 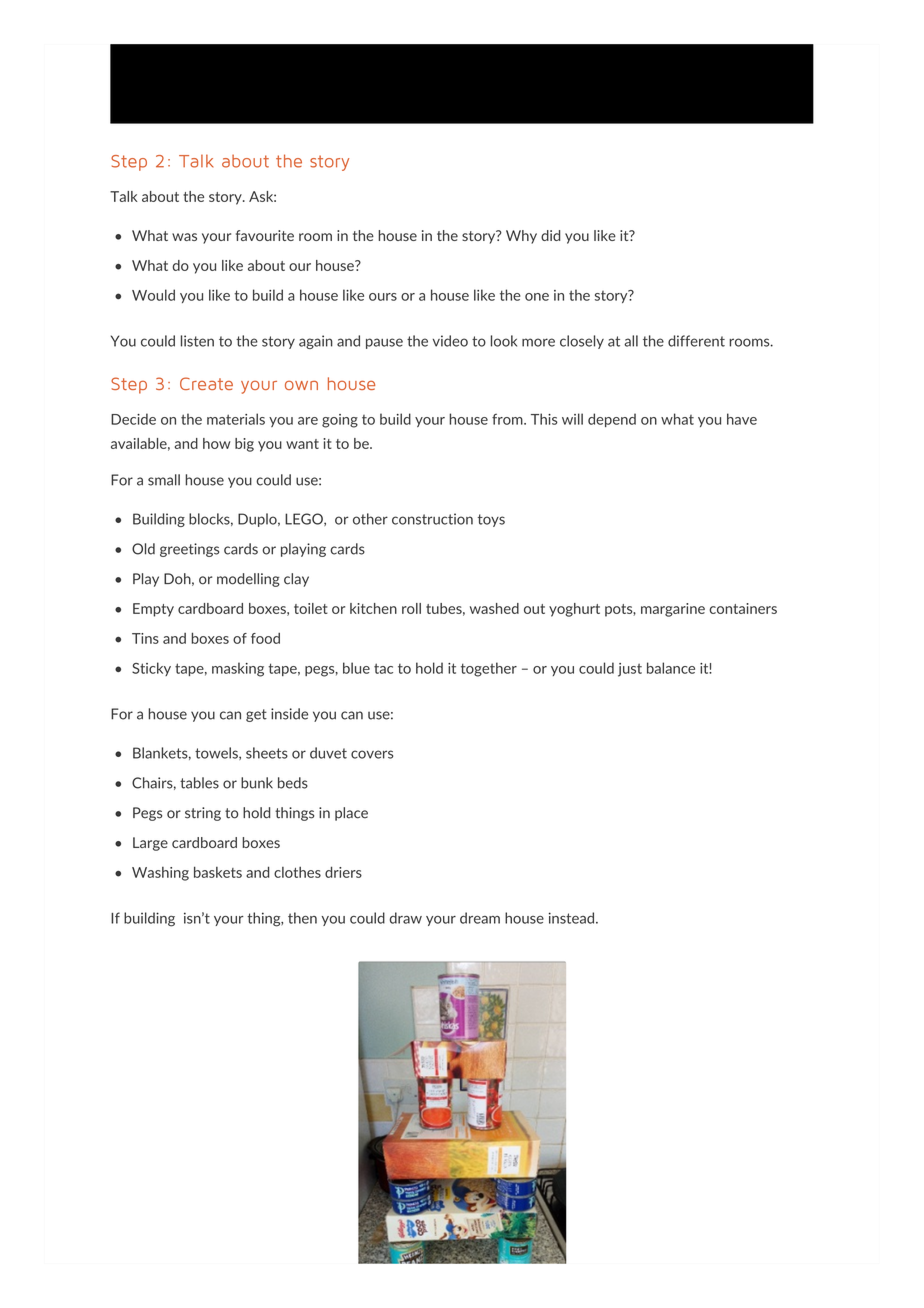 What do you see at coordinates (521, 237) in the document?
I see `Why` at bounding box center [521, 237].
